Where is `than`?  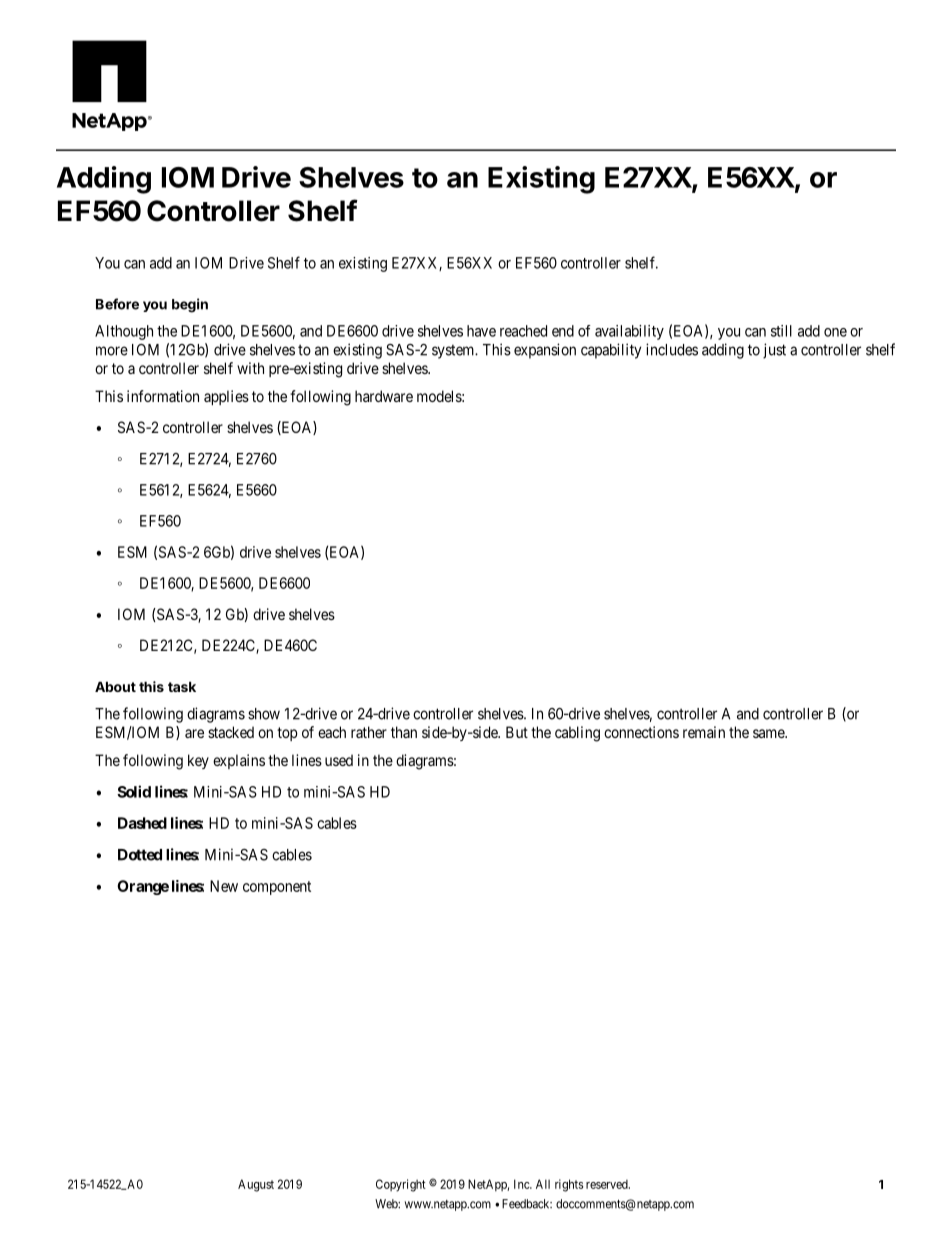 than is located at coordinates (404, 732).
